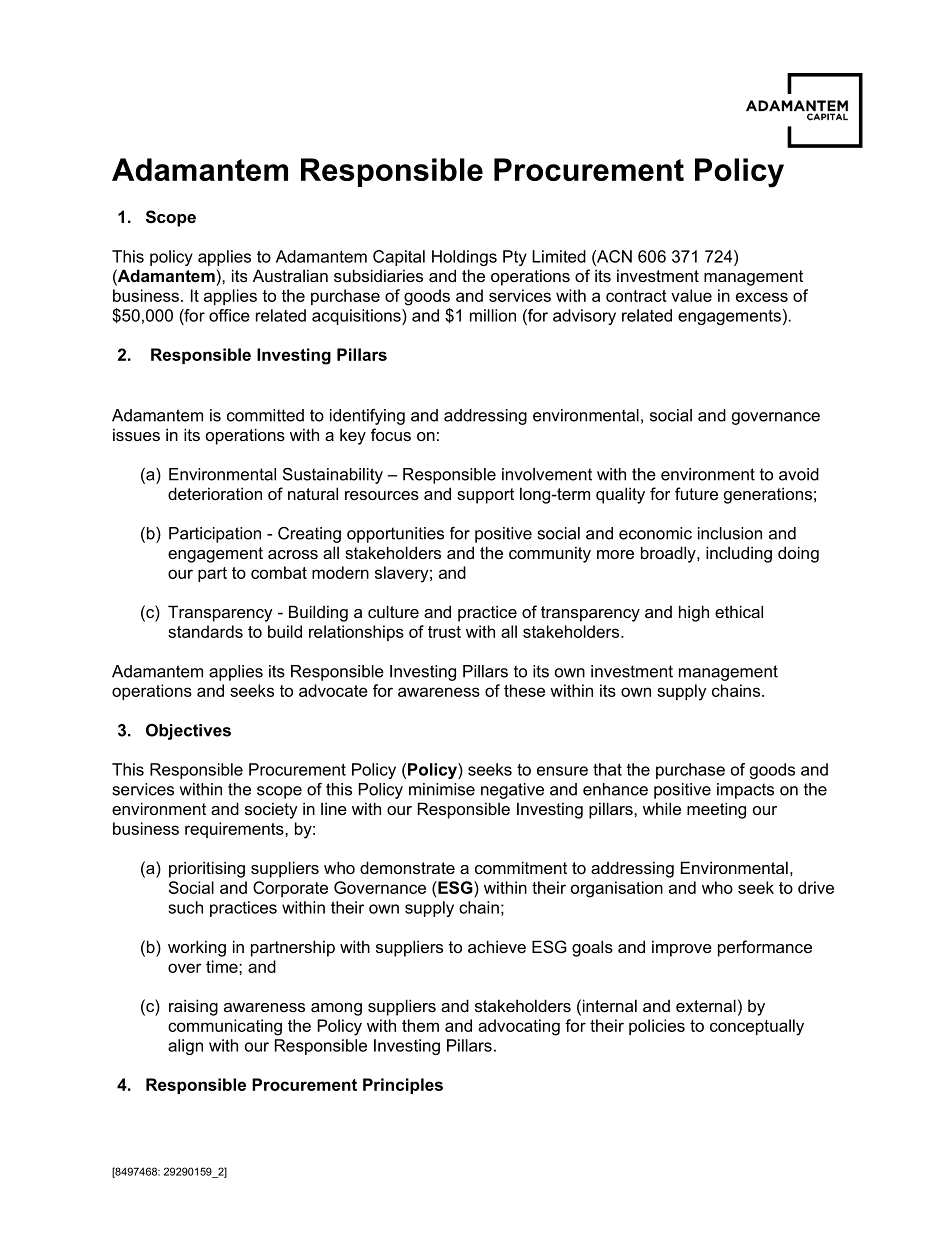 This document has width=952, height=1233. What do you see at coordinates (293, 554) in the document?
I see `across` at bounding box center [293, 554].
